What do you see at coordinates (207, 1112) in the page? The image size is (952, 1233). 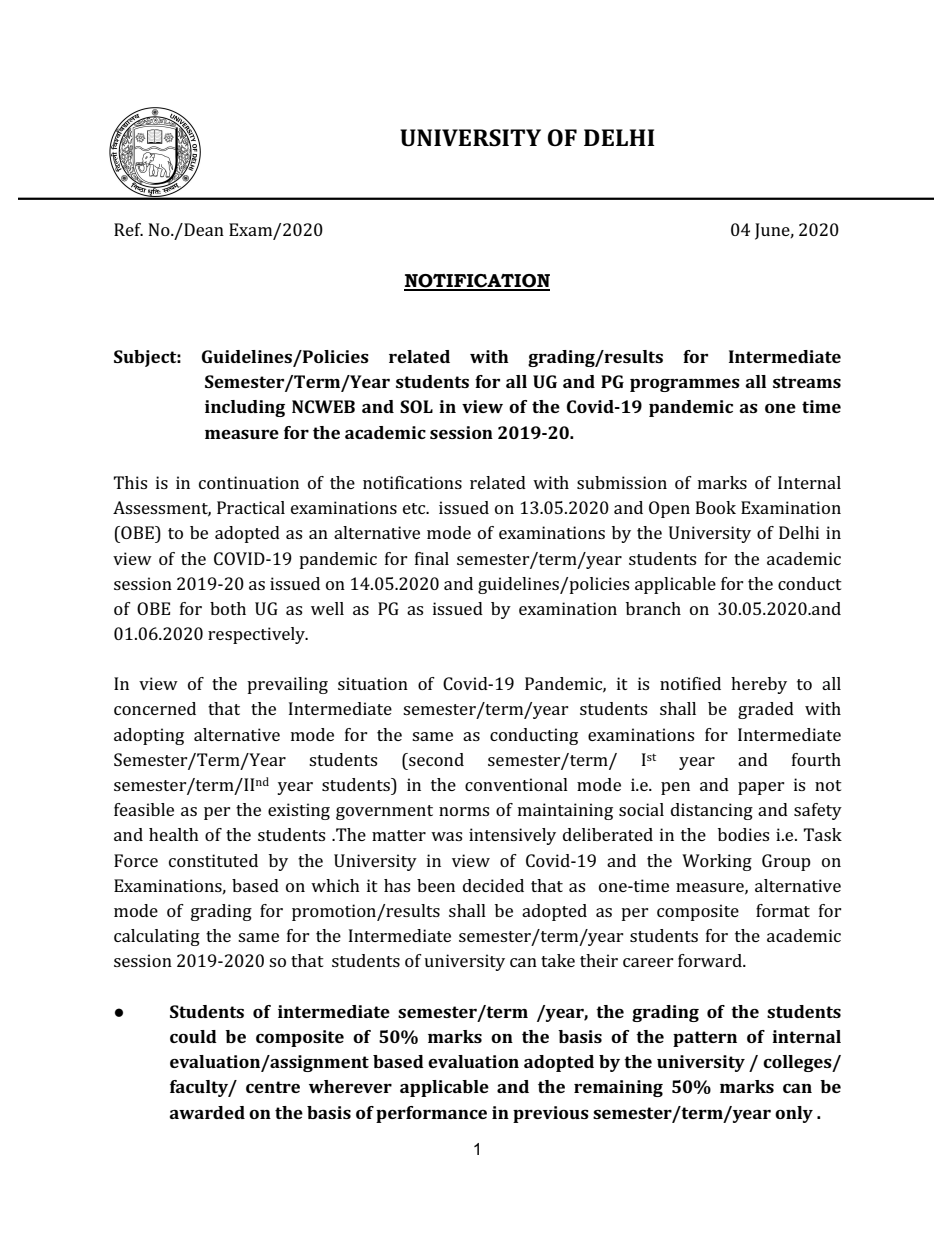 I see `awarded` at bounding box center [207, 1112].
